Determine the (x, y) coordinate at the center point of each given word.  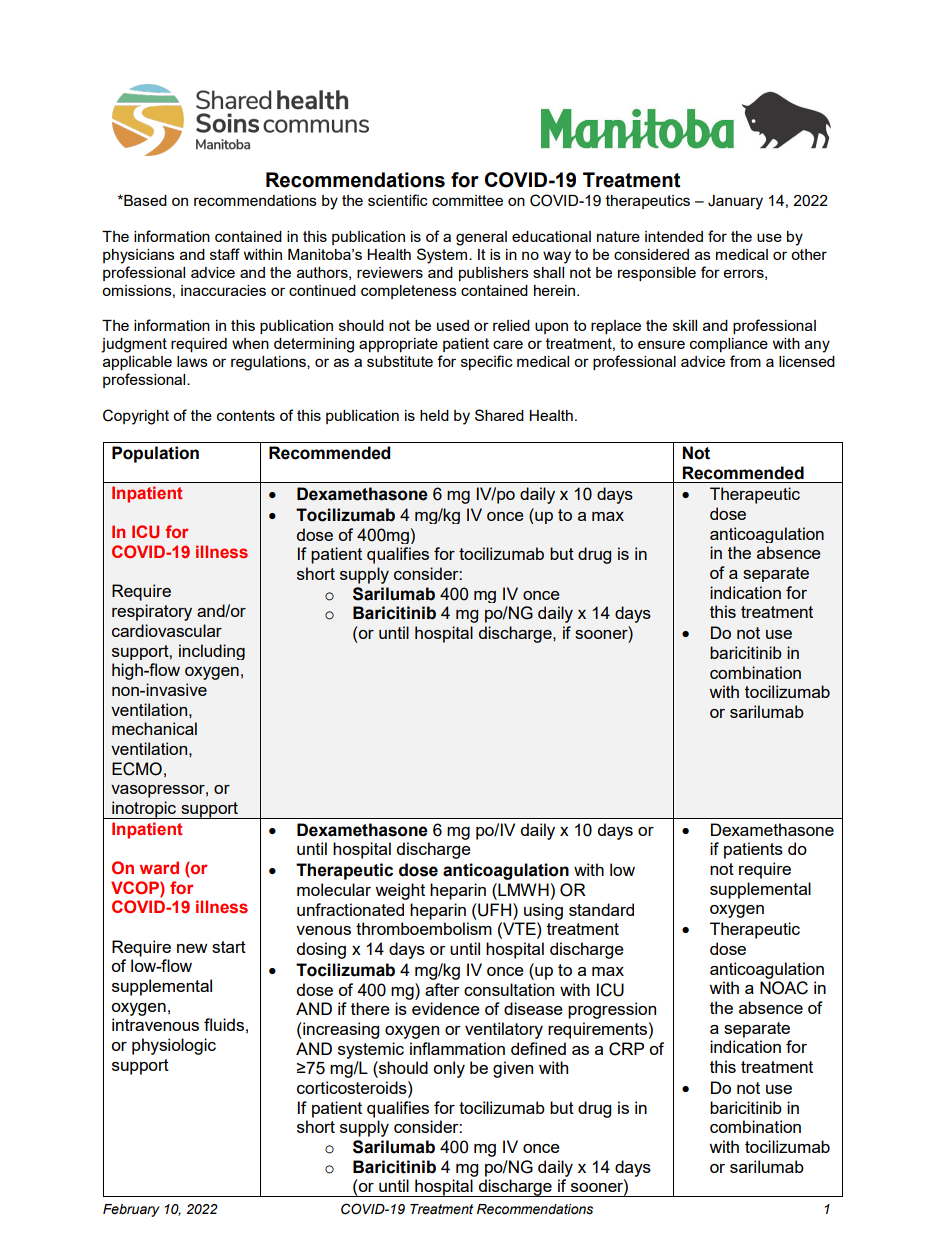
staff (225, 254)
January (735, 202)
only (449, 1069)
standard (601, 909)
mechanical (154, 728)
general (481, 238)
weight (400, 891)
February (131, 1210)
